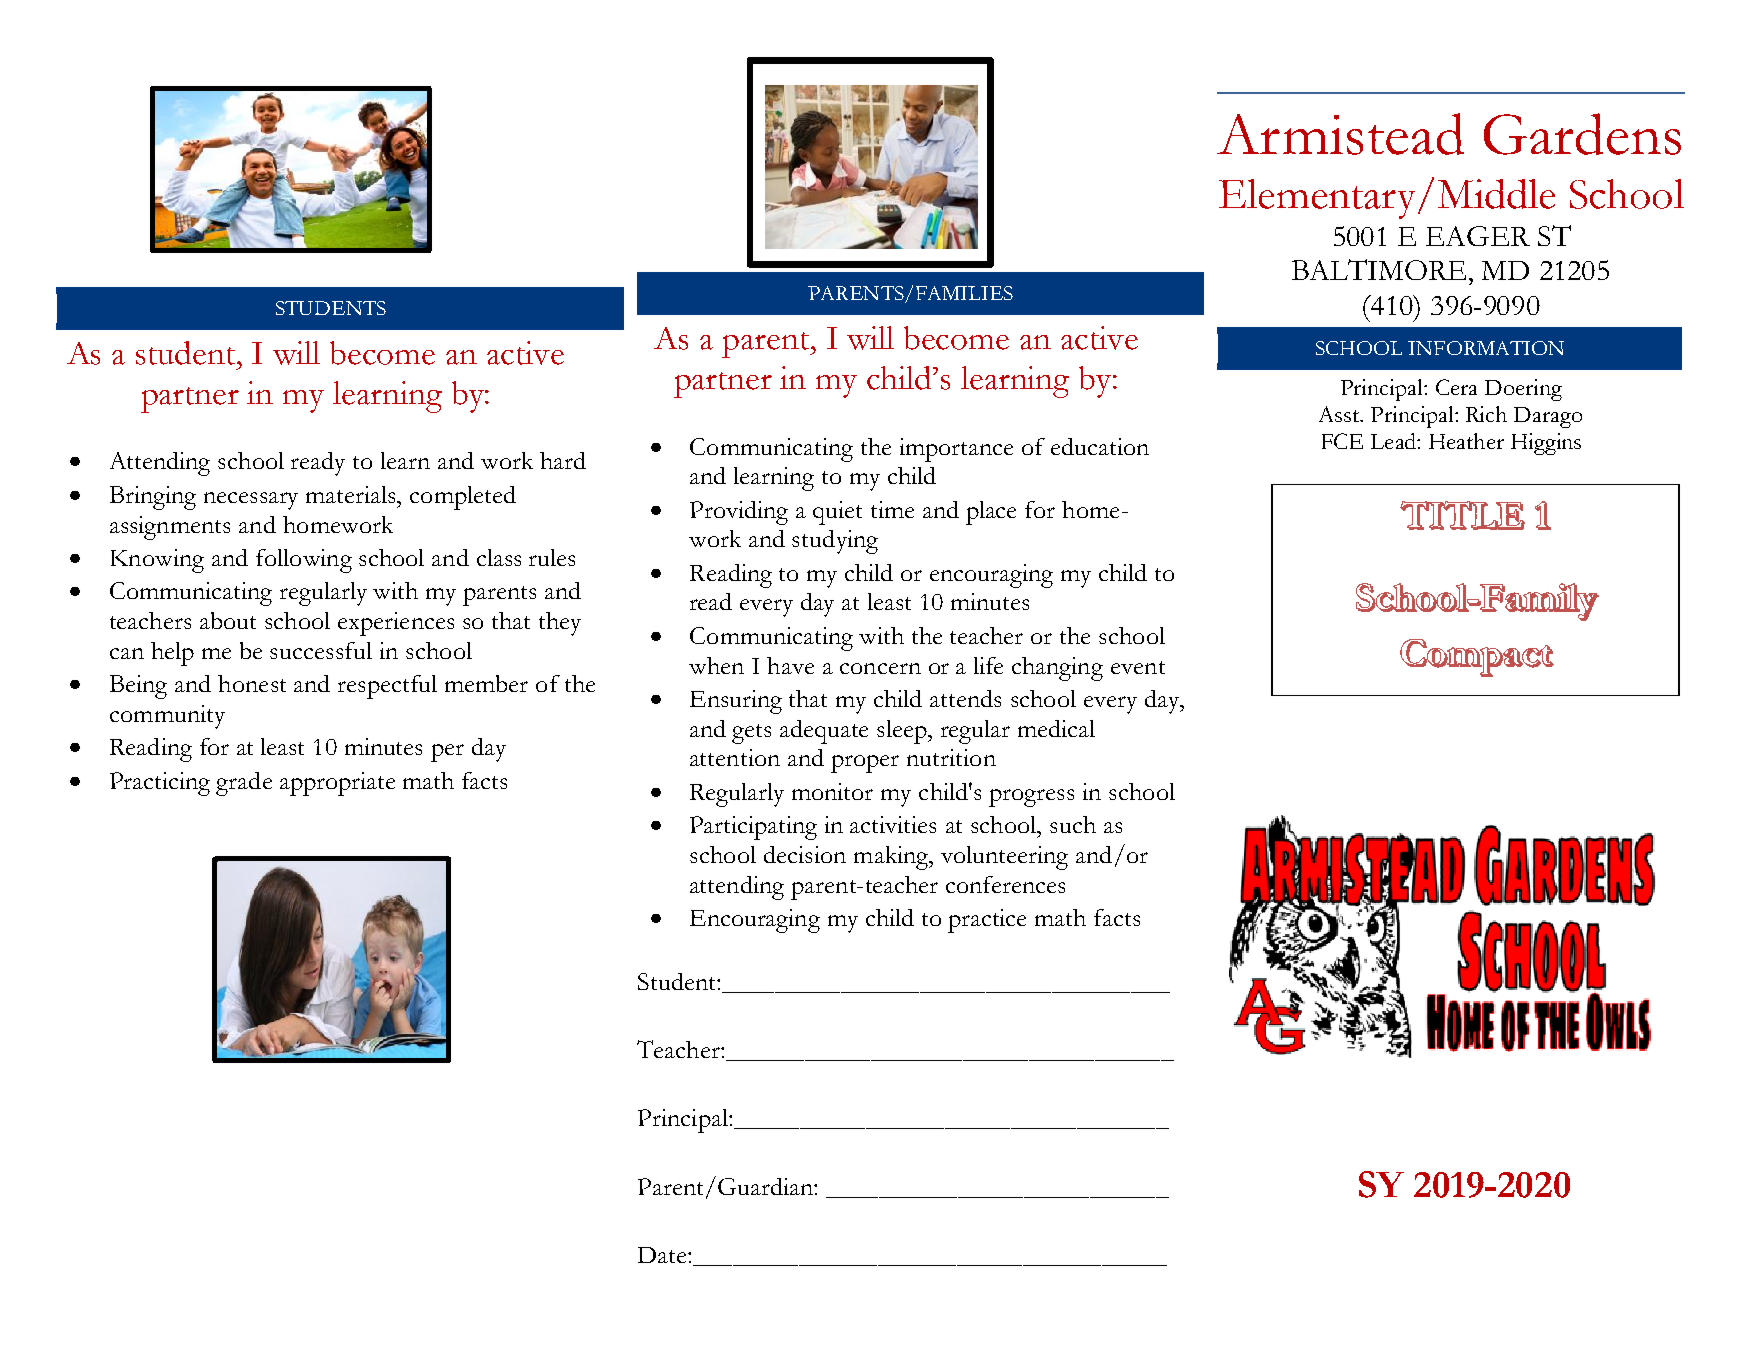  Describe the element at coordinates (244, 784) in the image. I see `grade` at that location.
